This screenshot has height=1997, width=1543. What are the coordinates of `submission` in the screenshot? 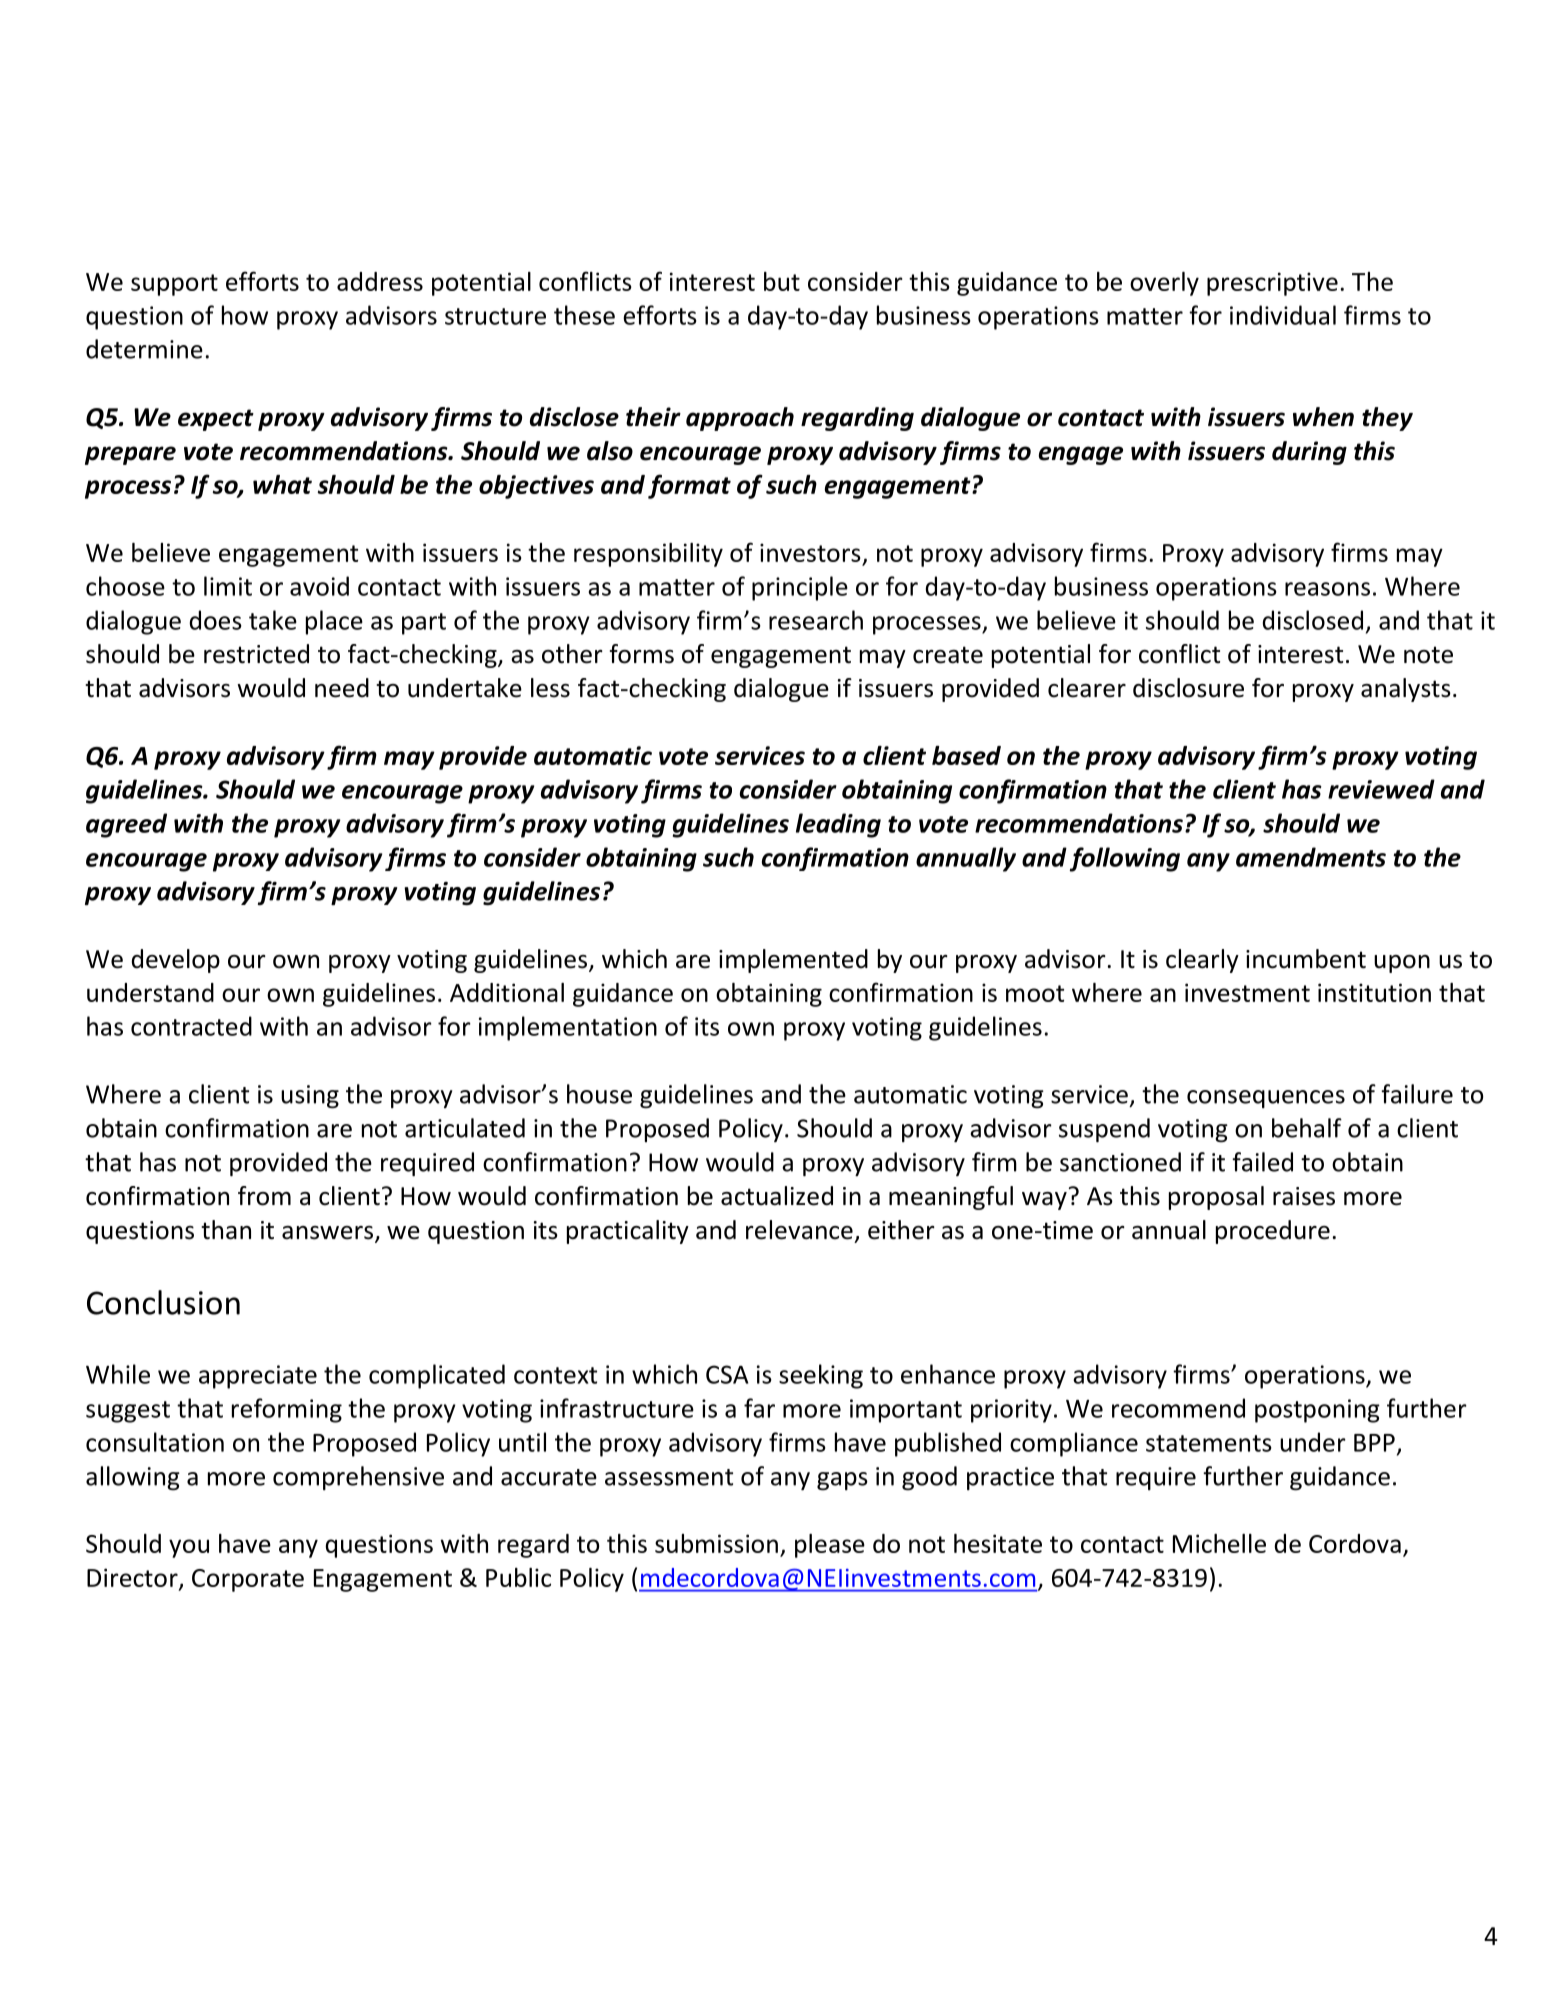 It's located at (716, 1543).
